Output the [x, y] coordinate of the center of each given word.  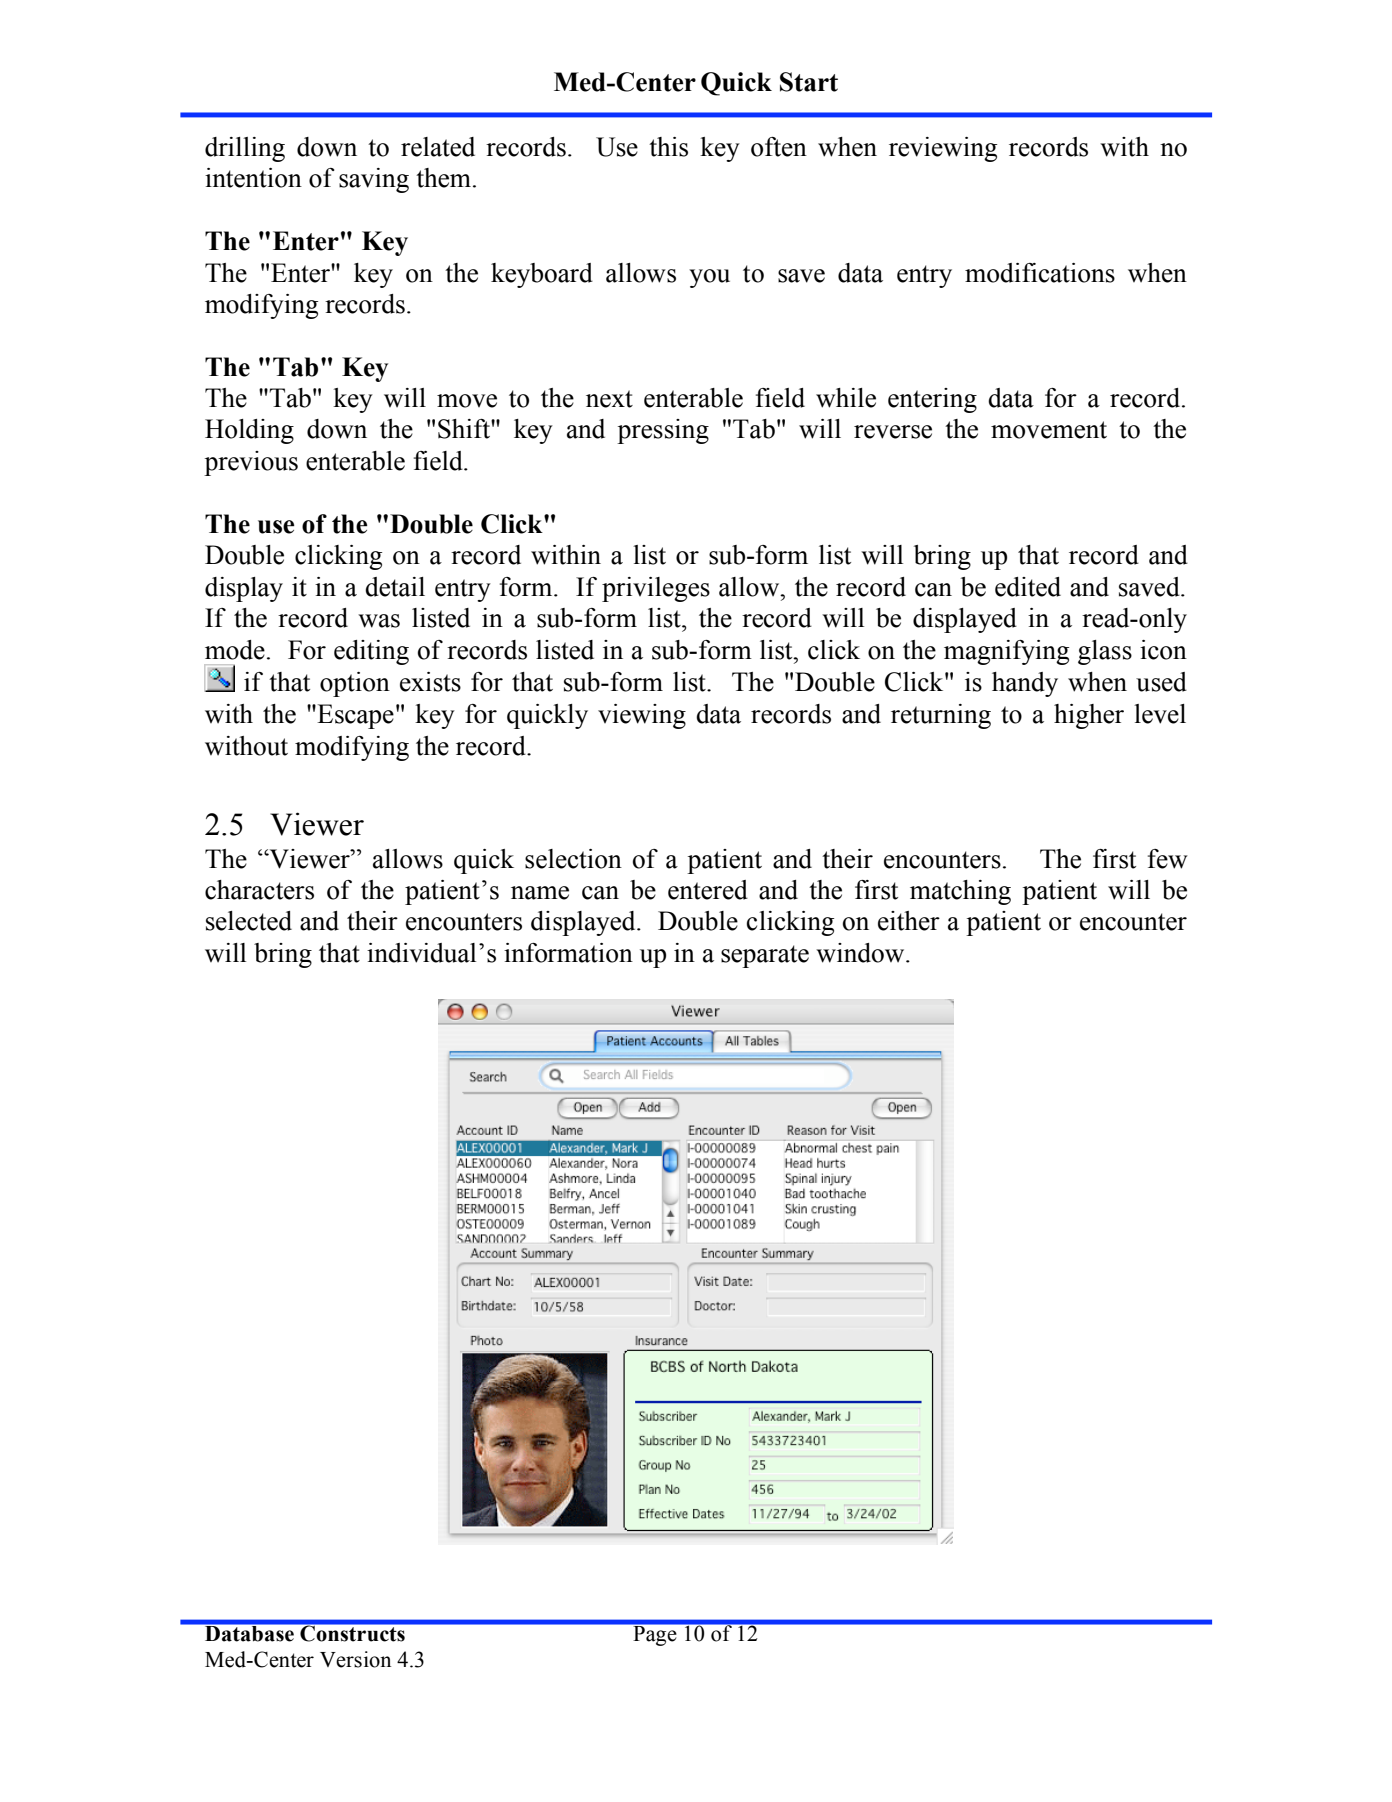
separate [765, 956]
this [668, 147]
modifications [1040, 273]
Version [355, 1659]
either [909, 921]
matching [960, 892]
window [861, 953]
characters [259, 890]
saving [374, 180]
